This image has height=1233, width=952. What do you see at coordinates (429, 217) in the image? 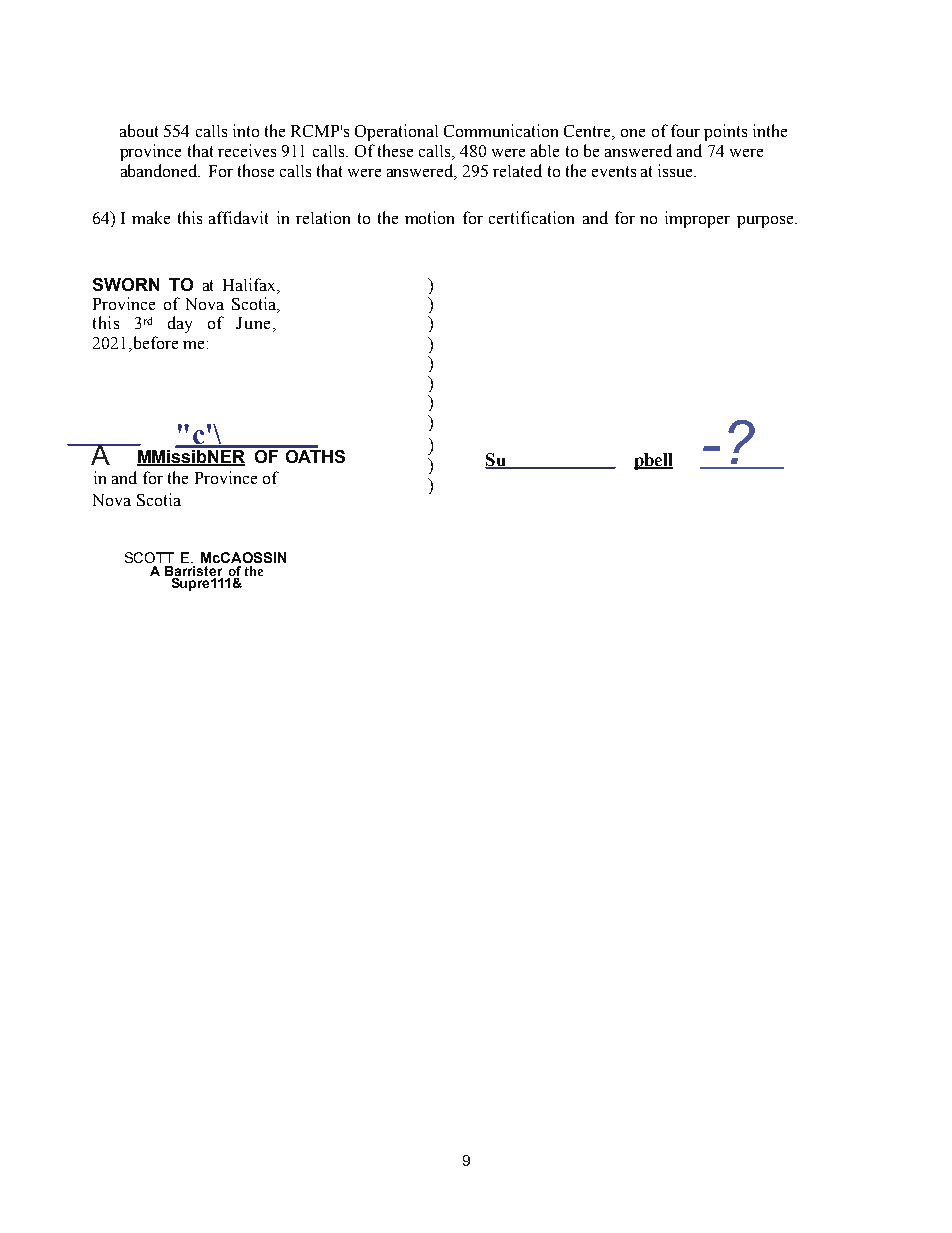
I see `motion` at bounding box center [429, 217].
